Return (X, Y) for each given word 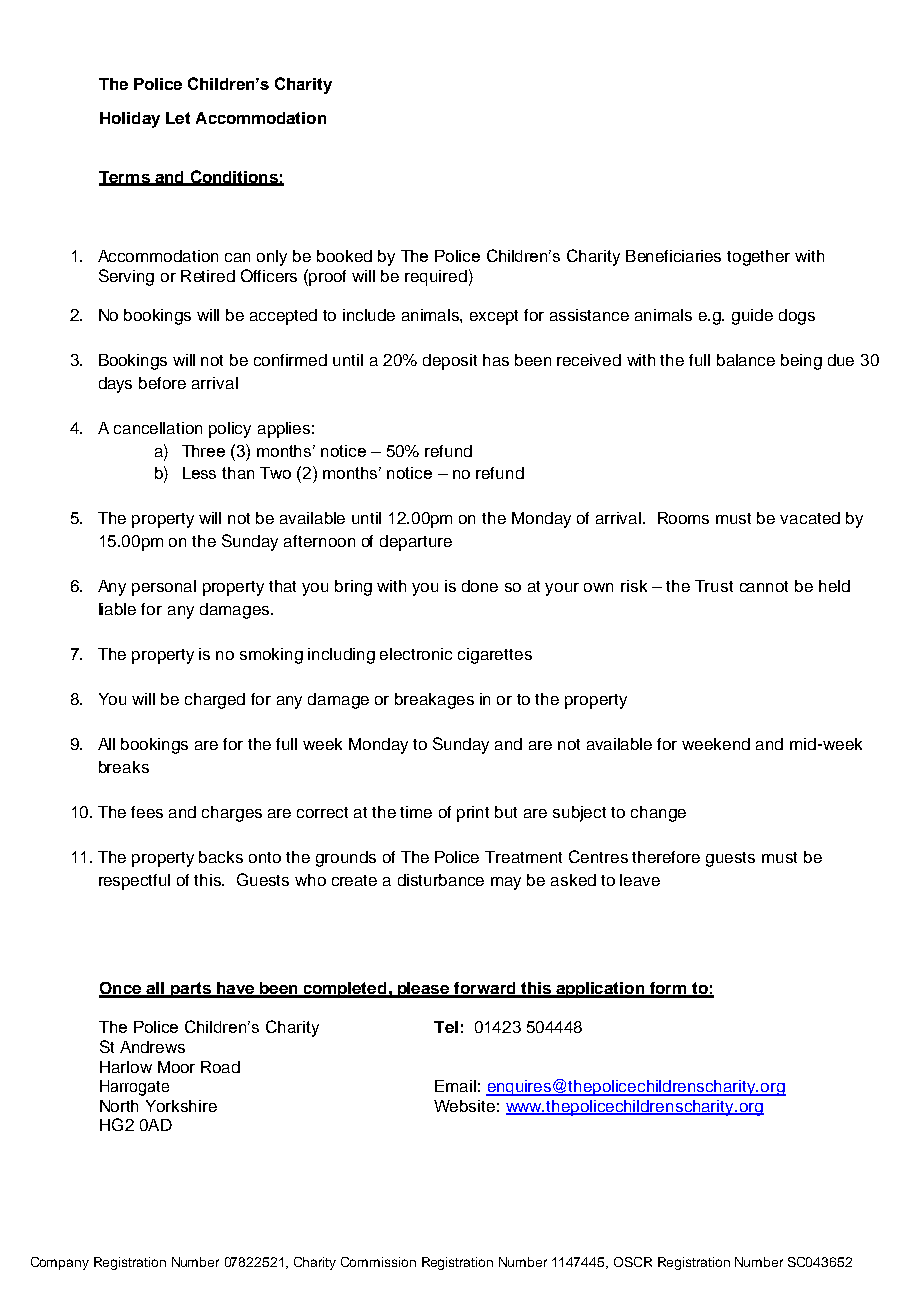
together (758, 258)
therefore (666, 857)
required (436, 278)
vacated (810, 518)
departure (416, 543)
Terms (125, 178)
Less (199, 473)
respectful (134, 882)
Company (60, 1263)
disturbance (441, 880)
